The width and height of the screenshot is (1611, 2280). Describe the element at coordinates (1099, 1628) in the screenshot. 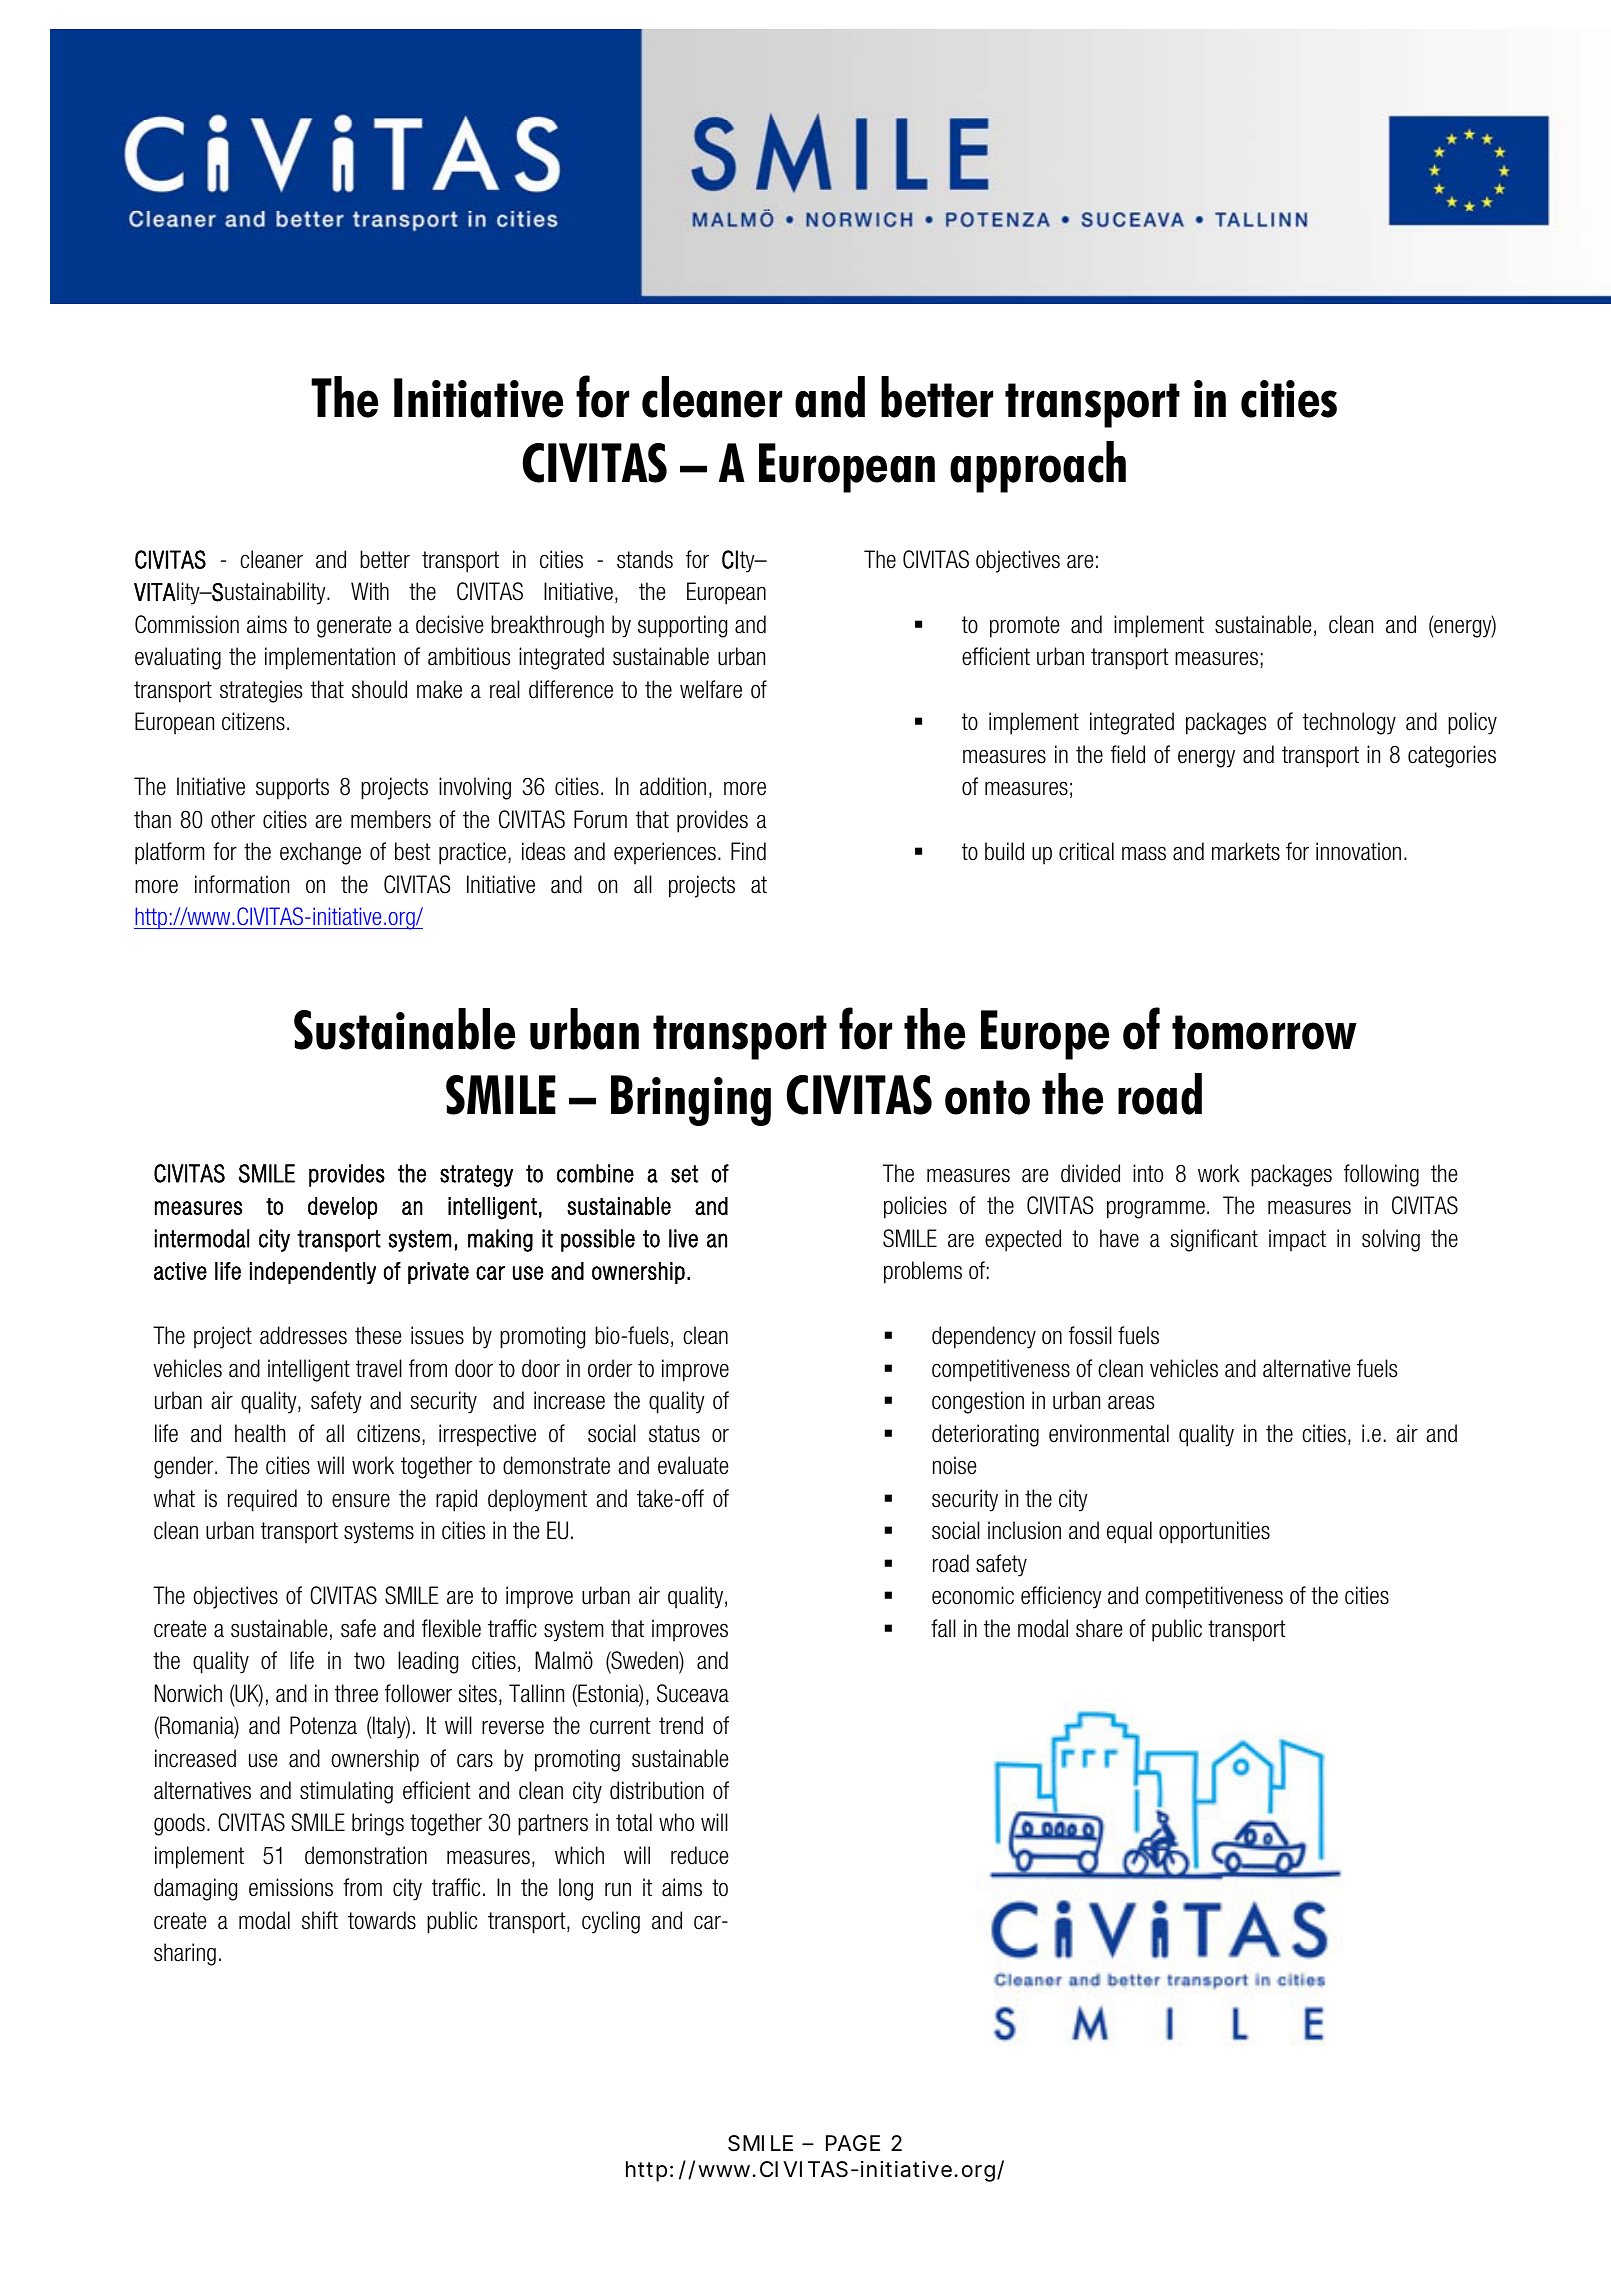

I see `share` at that location.
